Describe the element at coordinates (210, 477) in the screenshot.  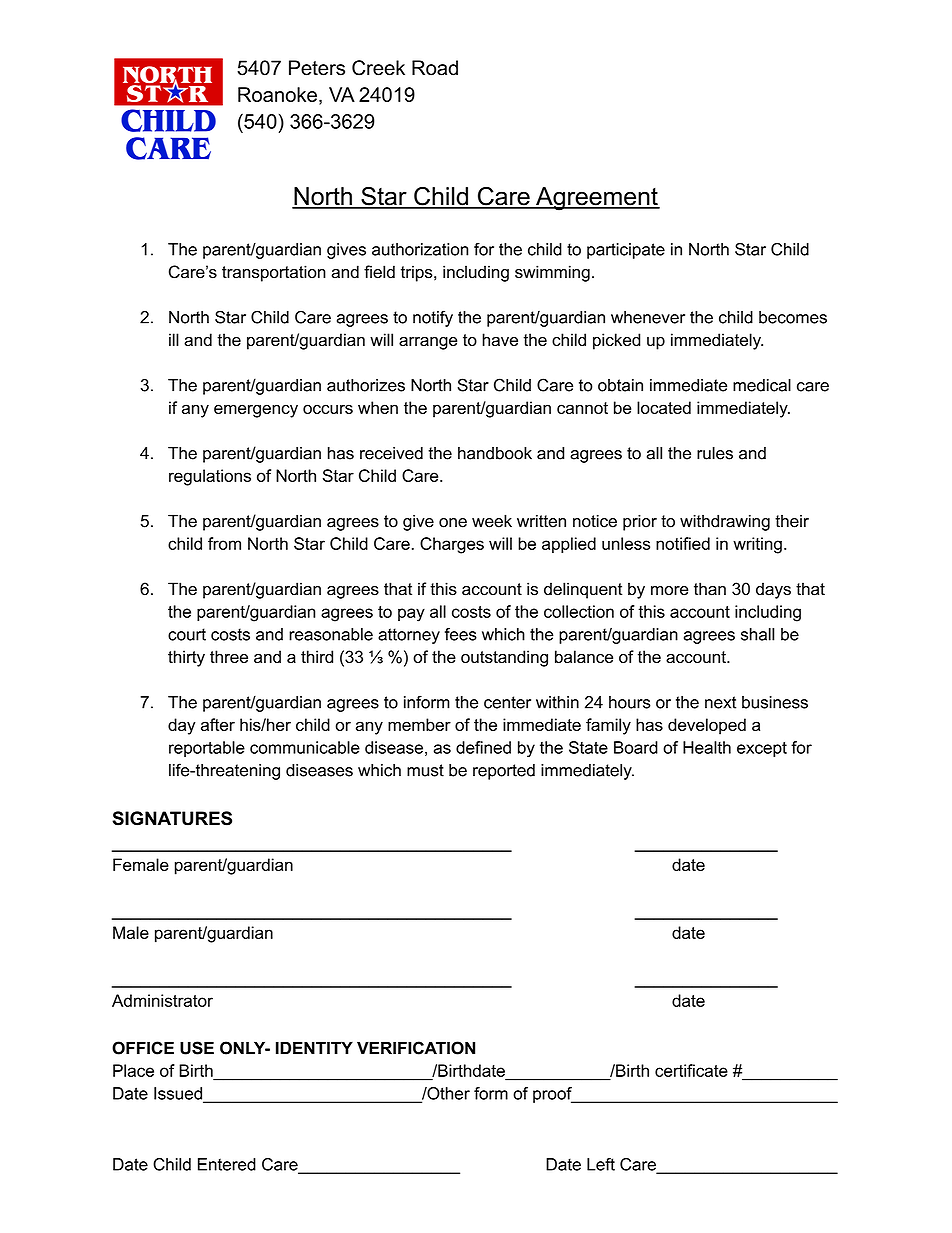
I see `regulations` at that location.
